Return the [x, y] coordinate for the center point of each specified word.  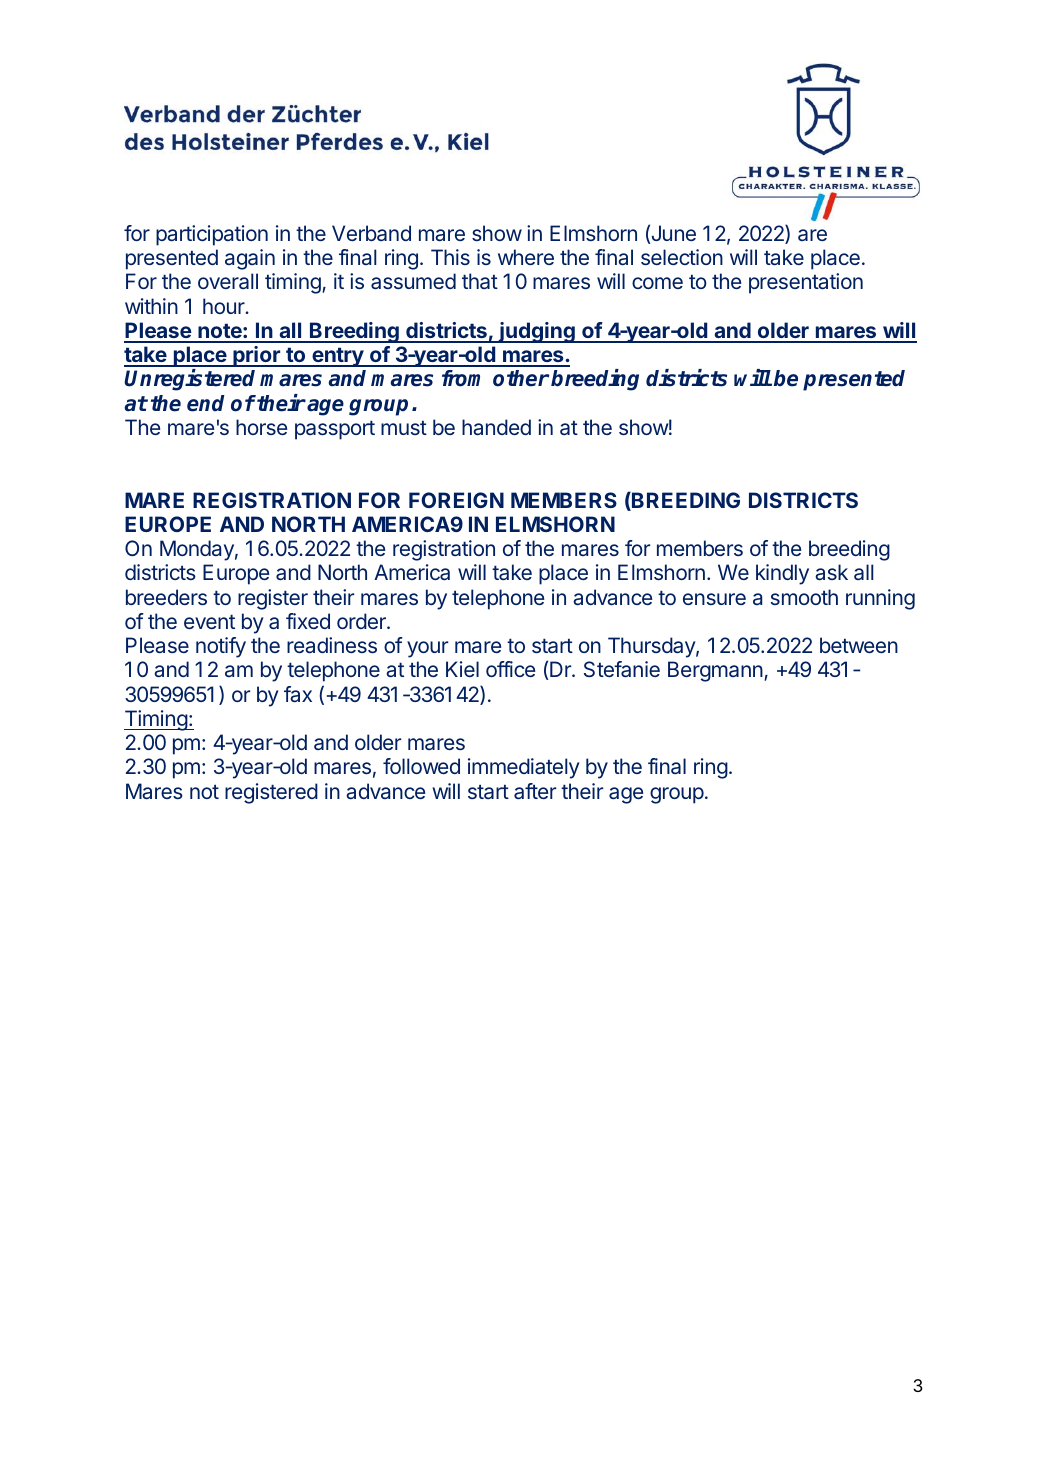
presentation [806, 283]
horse [262, 427]
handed [496, 427]
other [521, 378]
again [250, 259]
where [526, 257]
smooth [804, 597]
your [427, 649]
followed [421, 766]
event [209, 621]
